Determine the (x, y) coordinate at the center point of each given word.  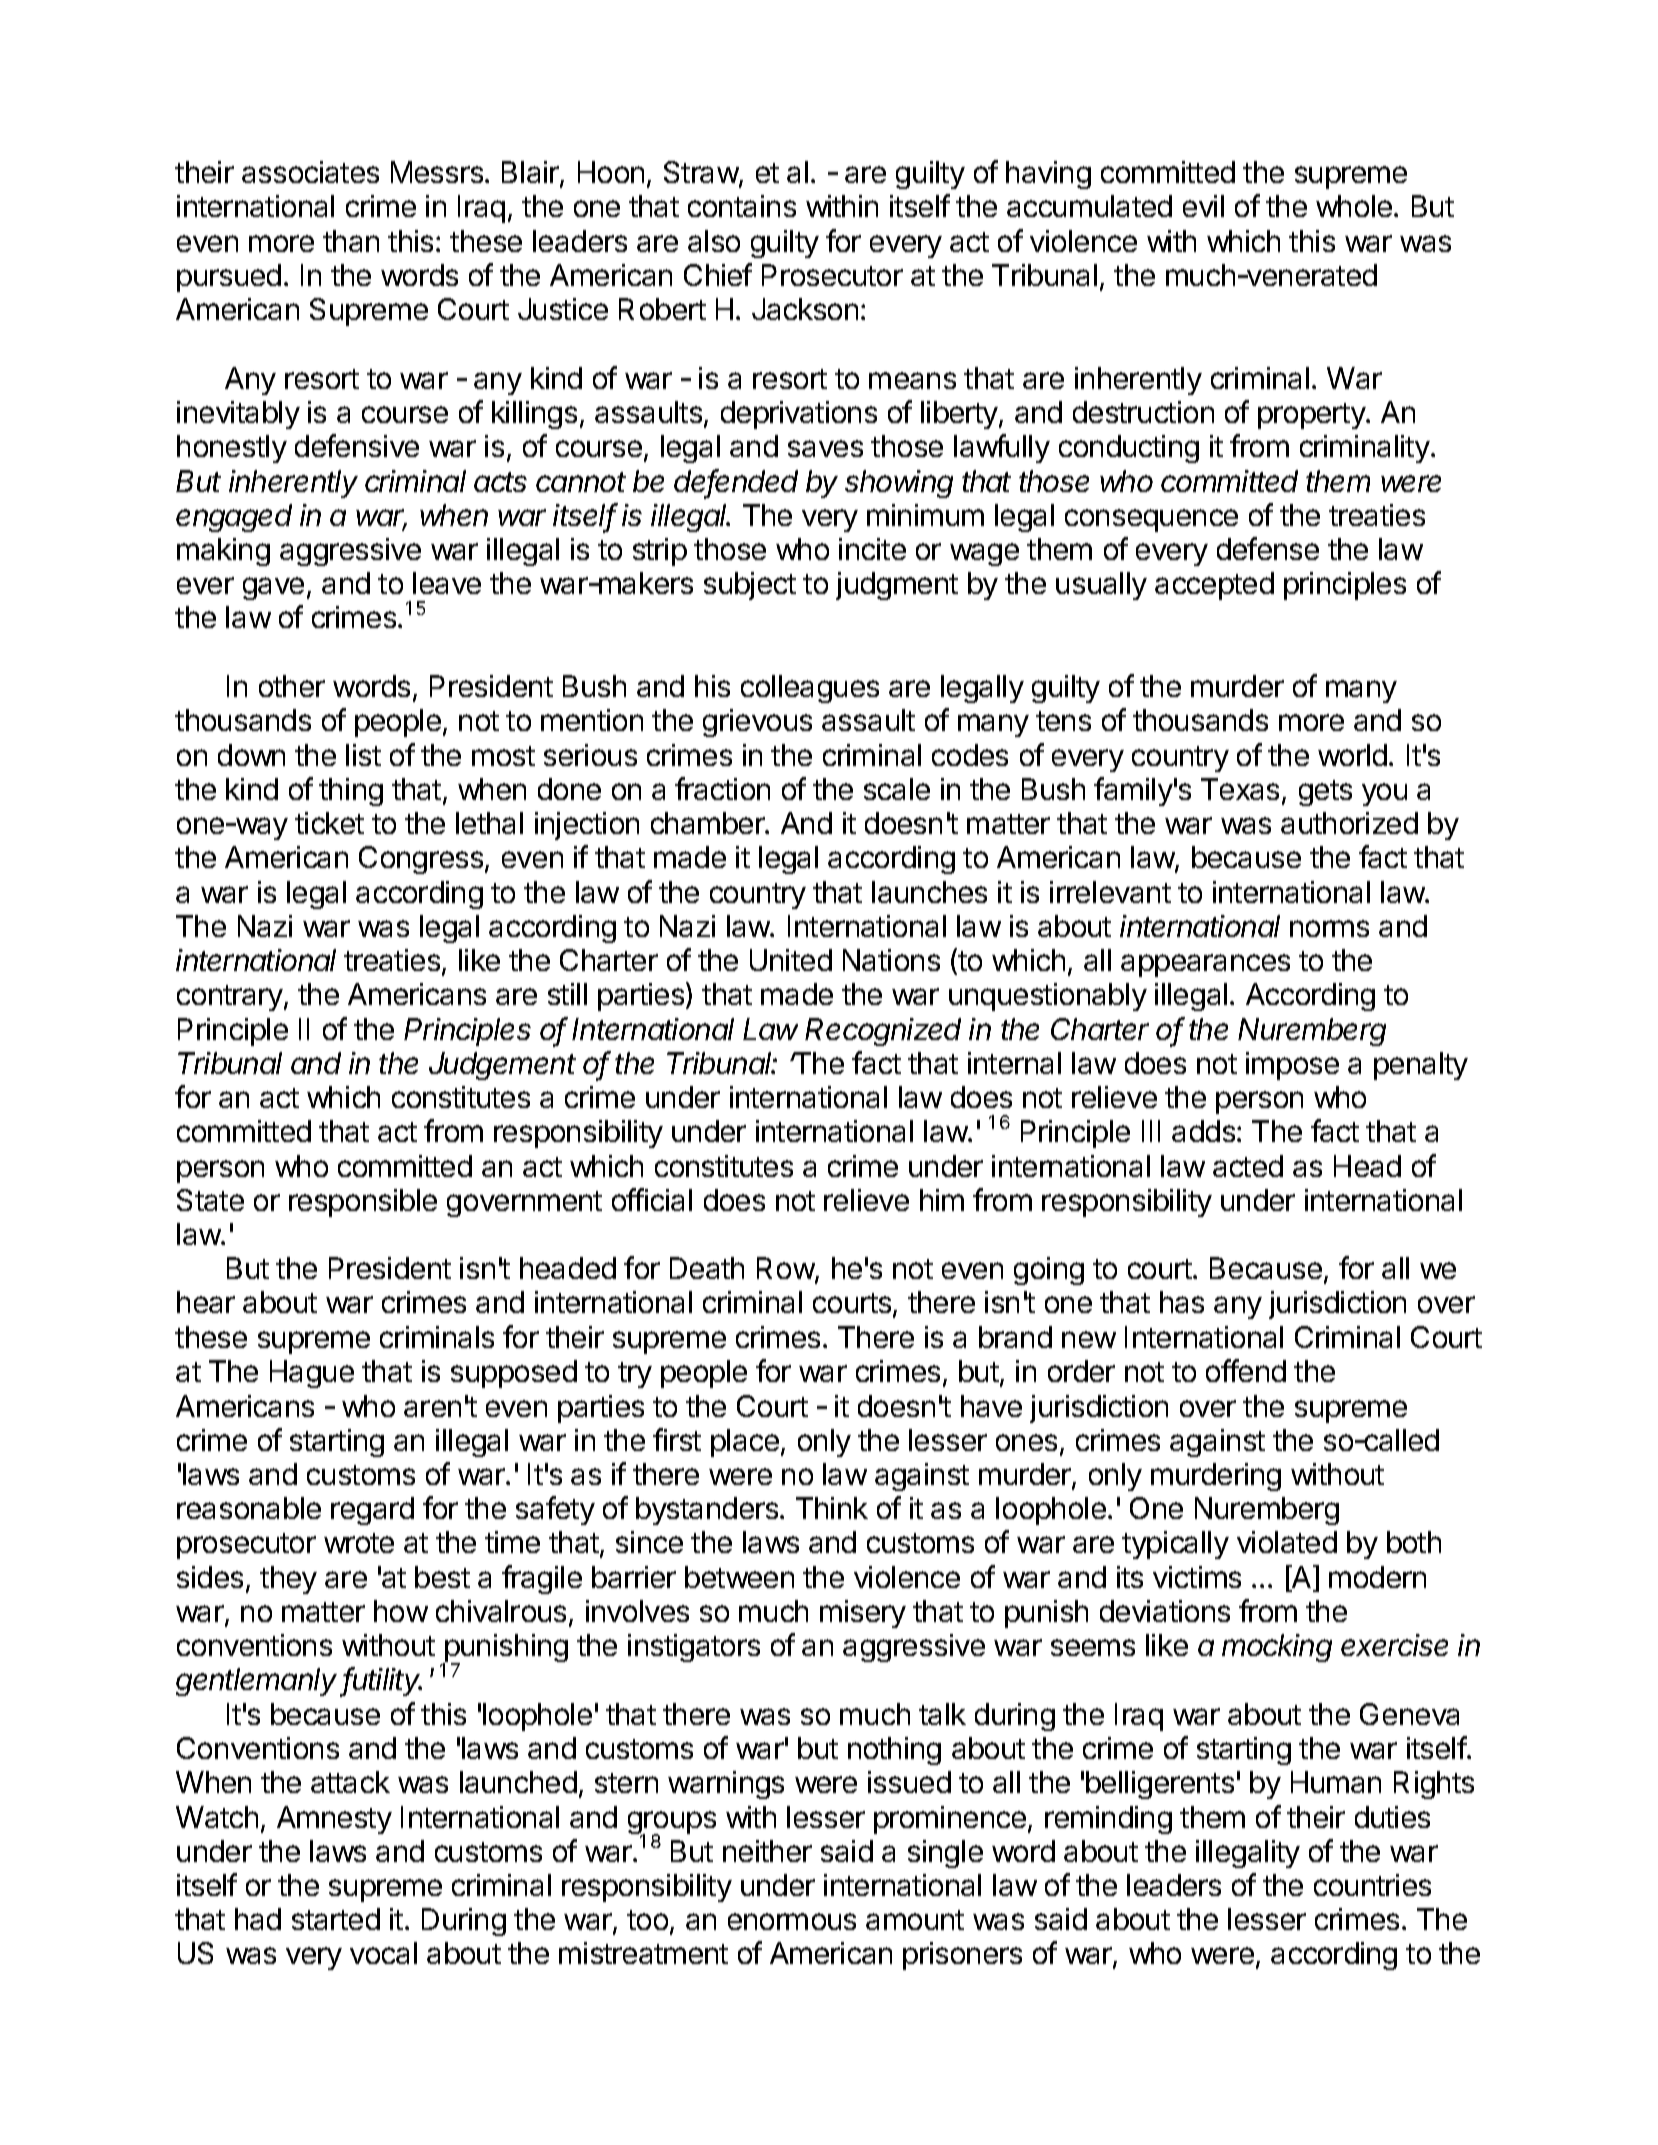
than (351, 241)
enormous (792, 1921)
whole (1354, 206)
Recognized (883, 1032)
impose (1292, 1066)
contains (742, 206)
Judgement (502, 1066)
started (336, 1919)
